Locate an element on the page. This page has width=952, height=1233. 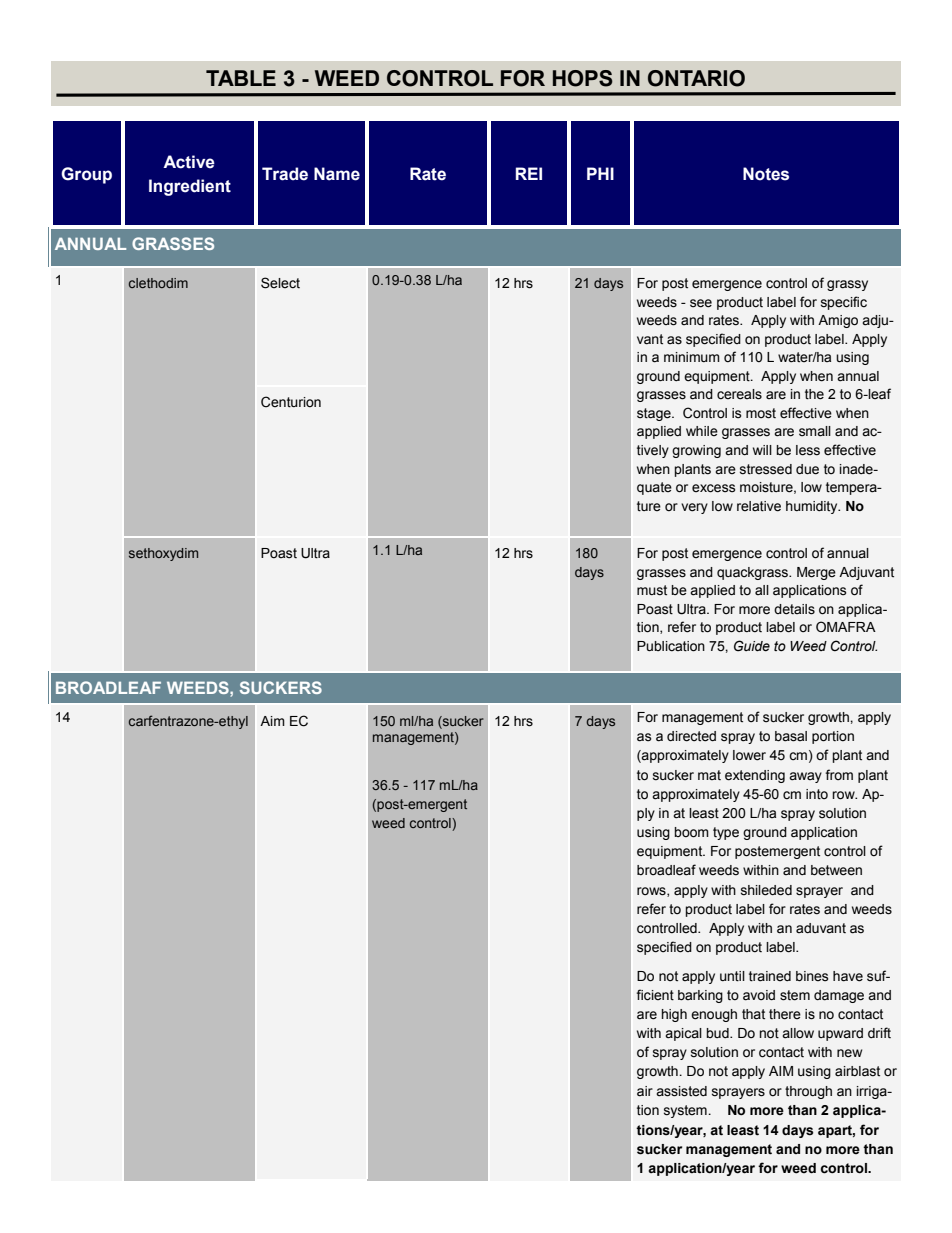
ONTARIO is located at coordinates (696, 78).
